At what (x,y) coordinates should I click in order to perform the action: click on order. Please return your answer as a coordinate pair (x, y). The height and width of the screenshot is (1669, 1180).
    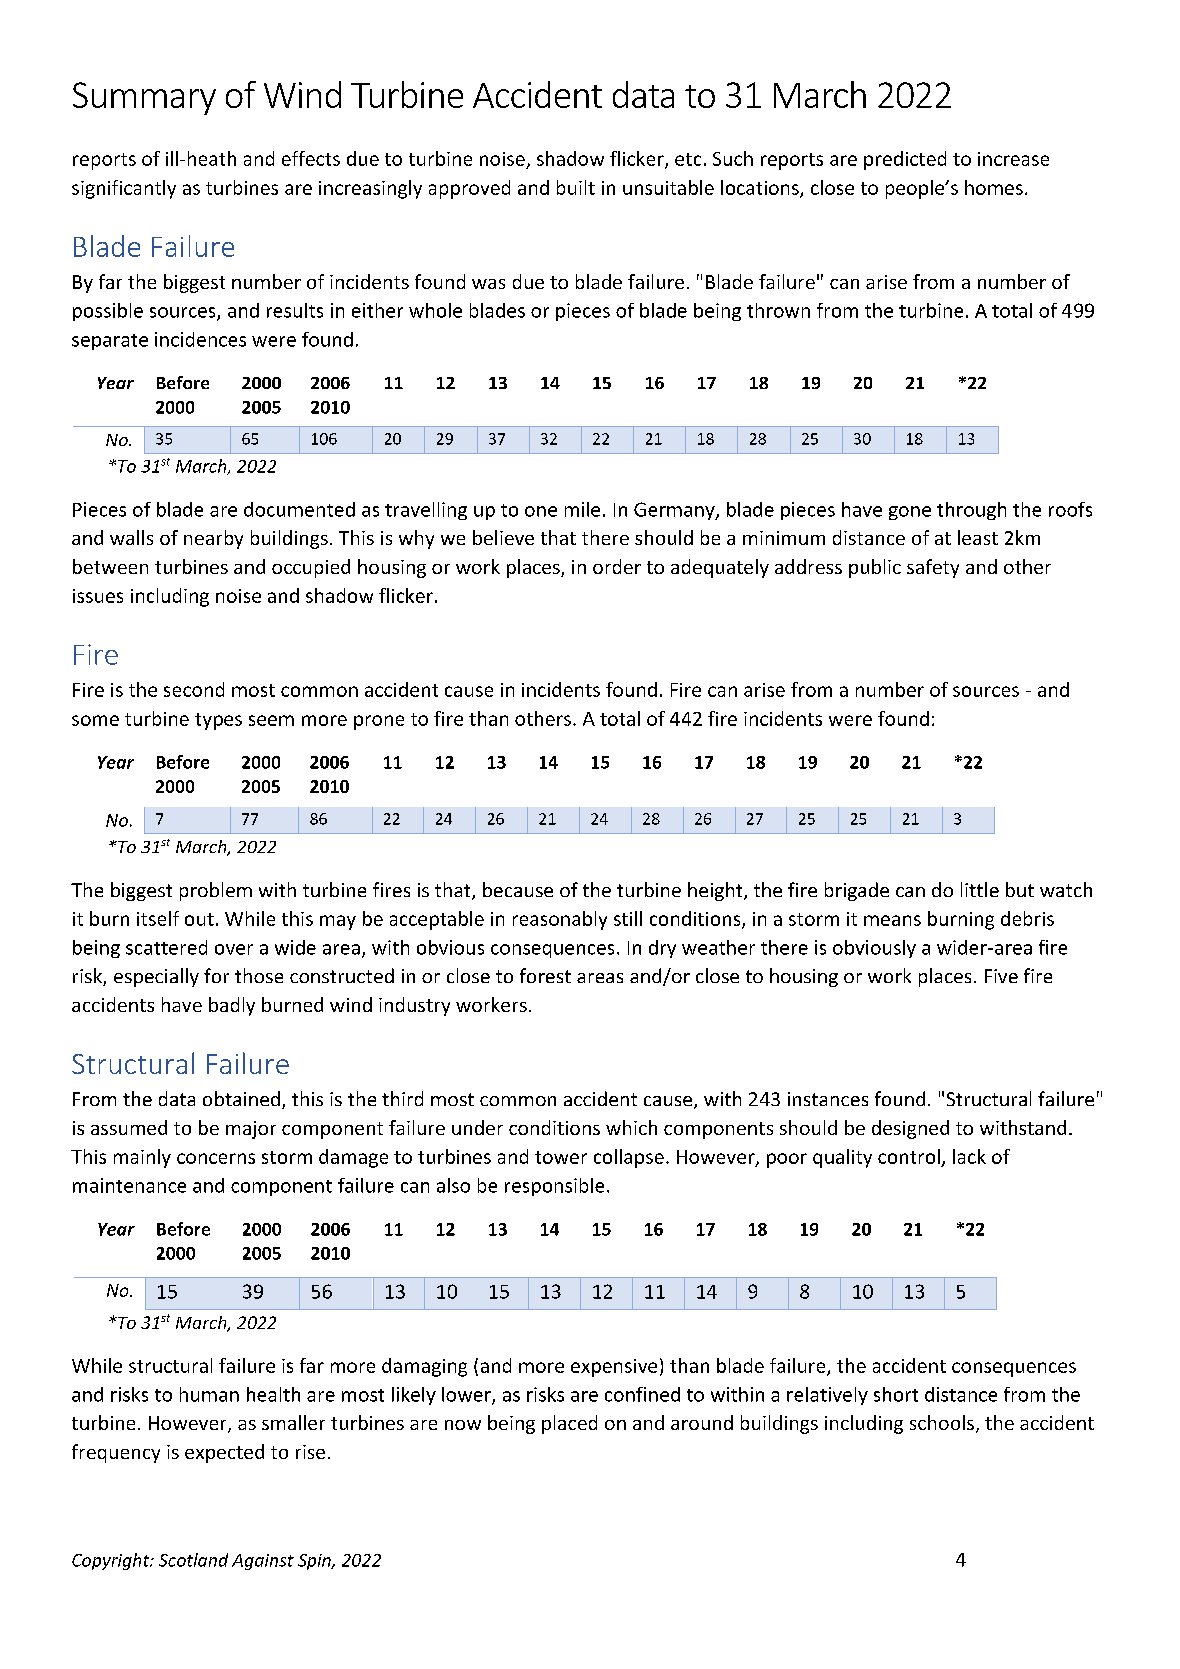
    Looking at the image, I should click on (617, 566).
